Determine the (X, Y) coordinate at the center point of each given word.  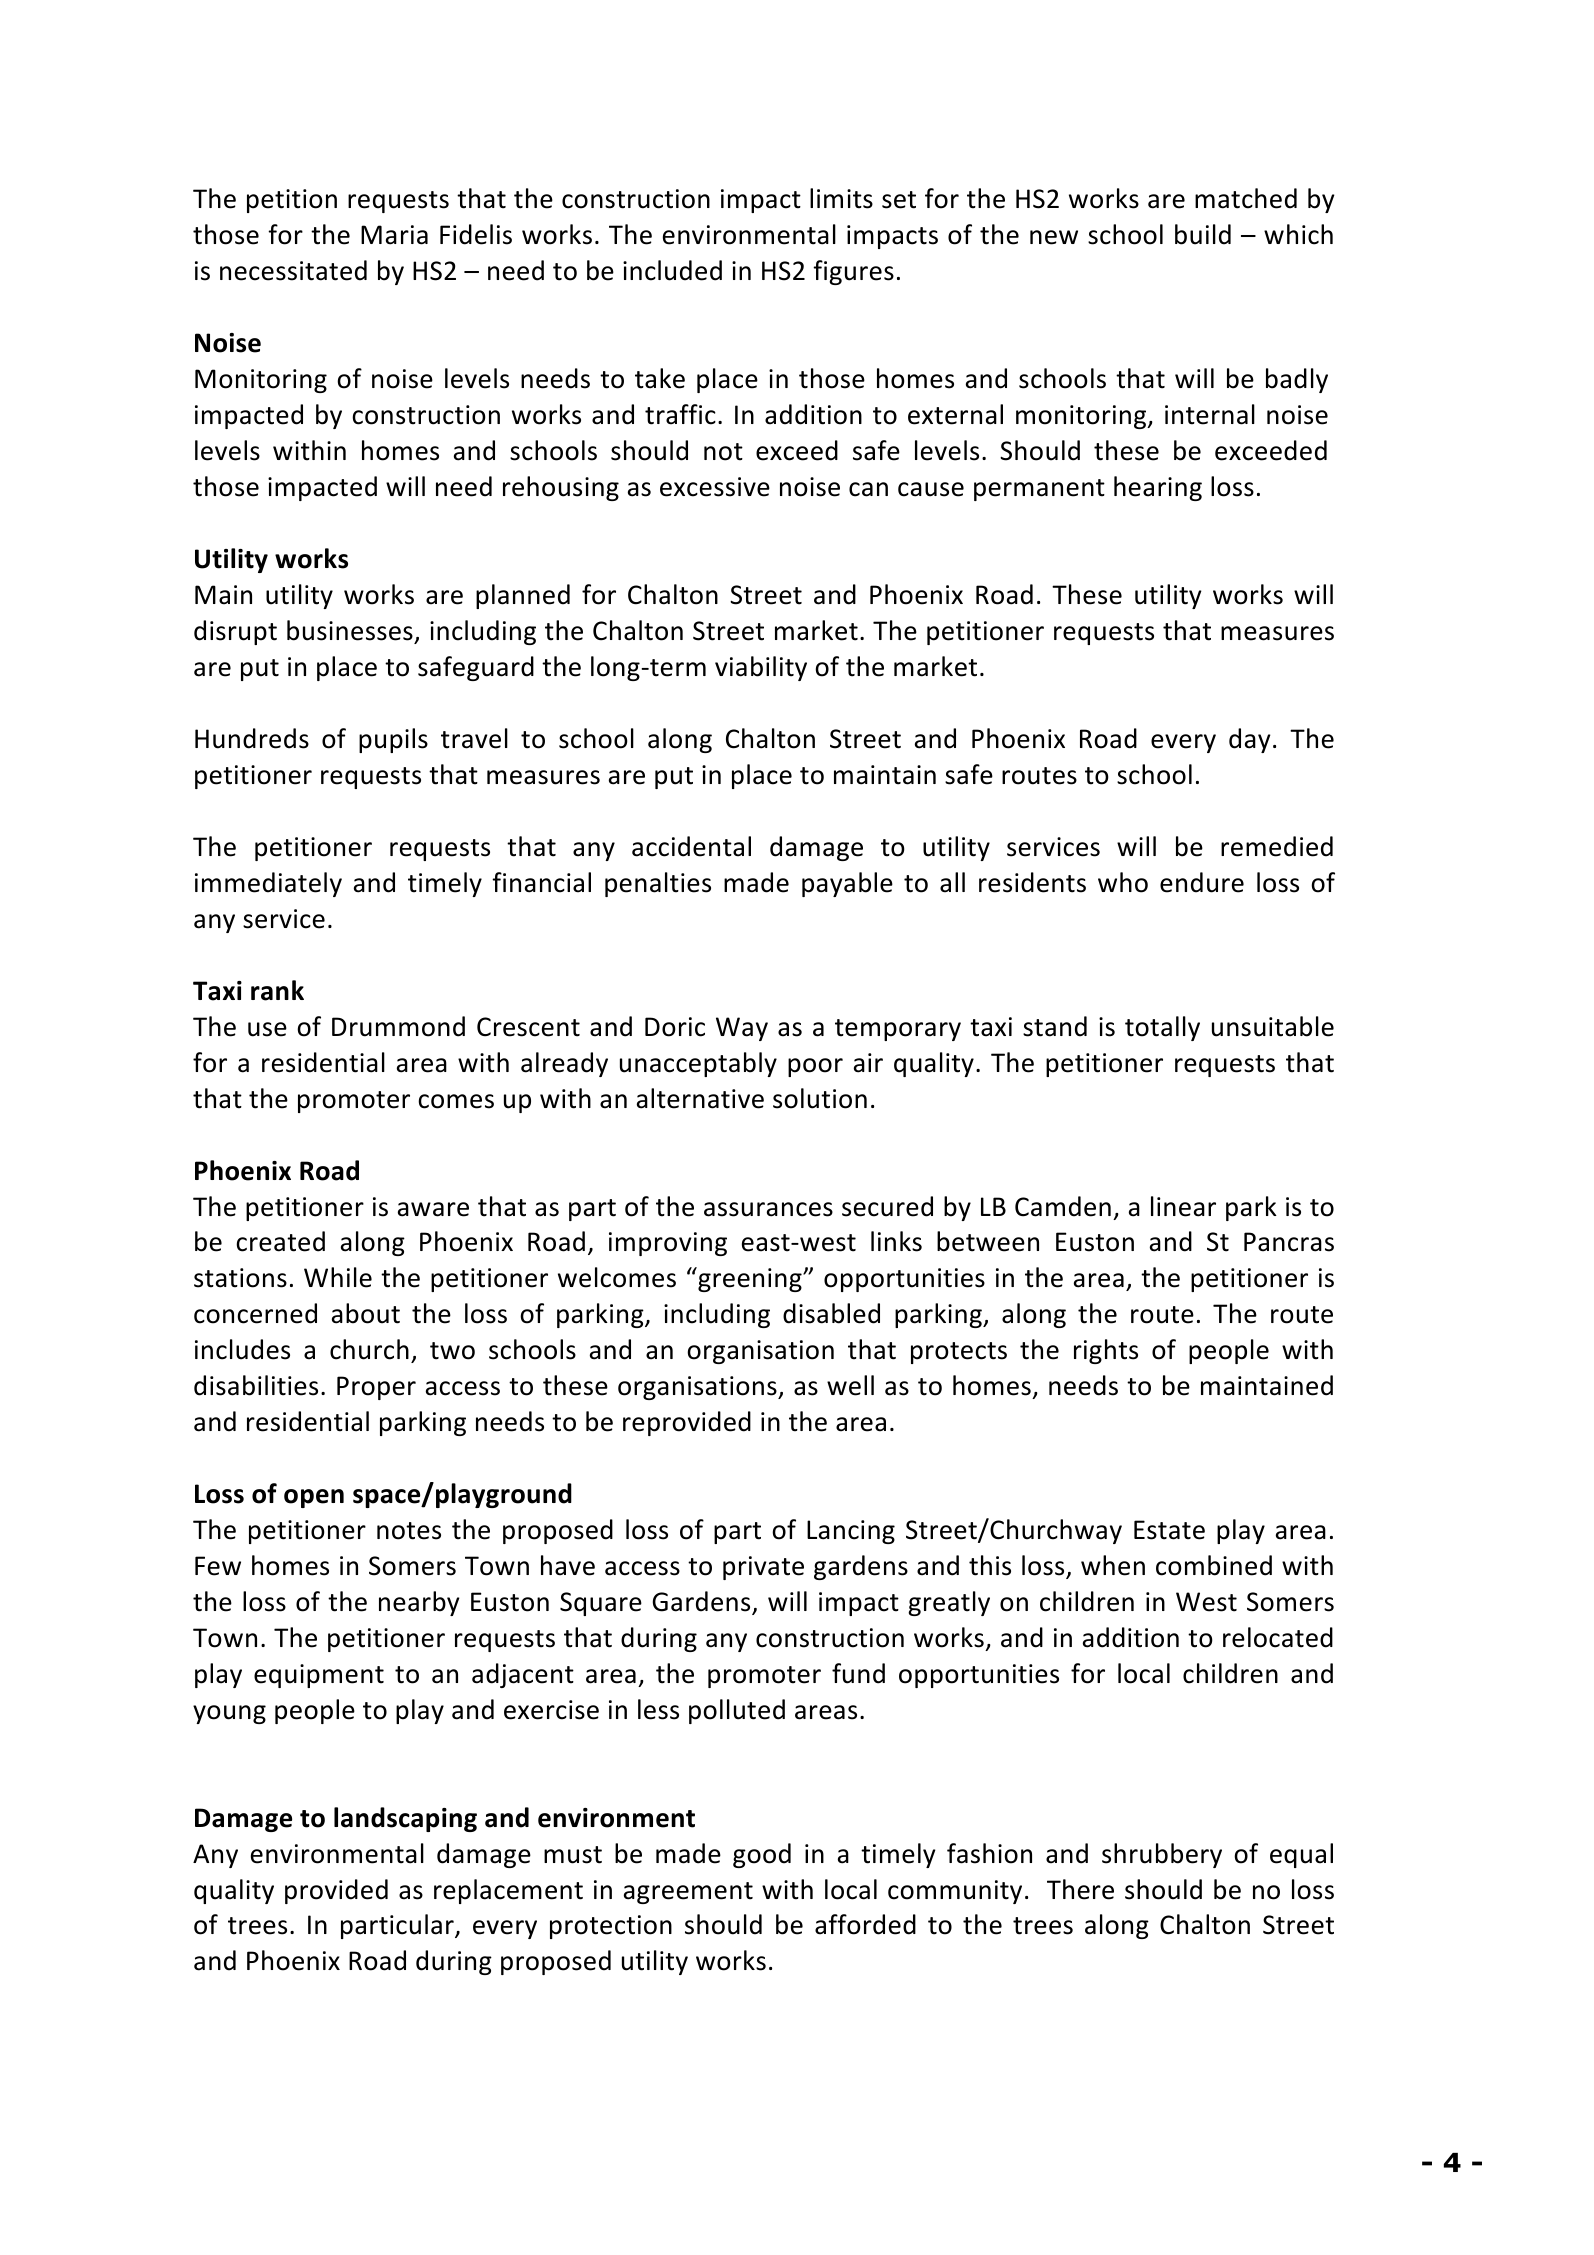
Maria (394, 235)
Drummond (398, 1026)
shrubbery (1162, 1855)
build (1203, 234)
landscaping (405, 1819)
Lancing (851, 1532)
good (762, 1855)
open (314, 1498)
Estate (1169, 1530)
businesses (350, 630)
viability (761, 668)
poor (815, 1067)
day (1250, 740)
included (672, 270)
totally (1162, 1028)
